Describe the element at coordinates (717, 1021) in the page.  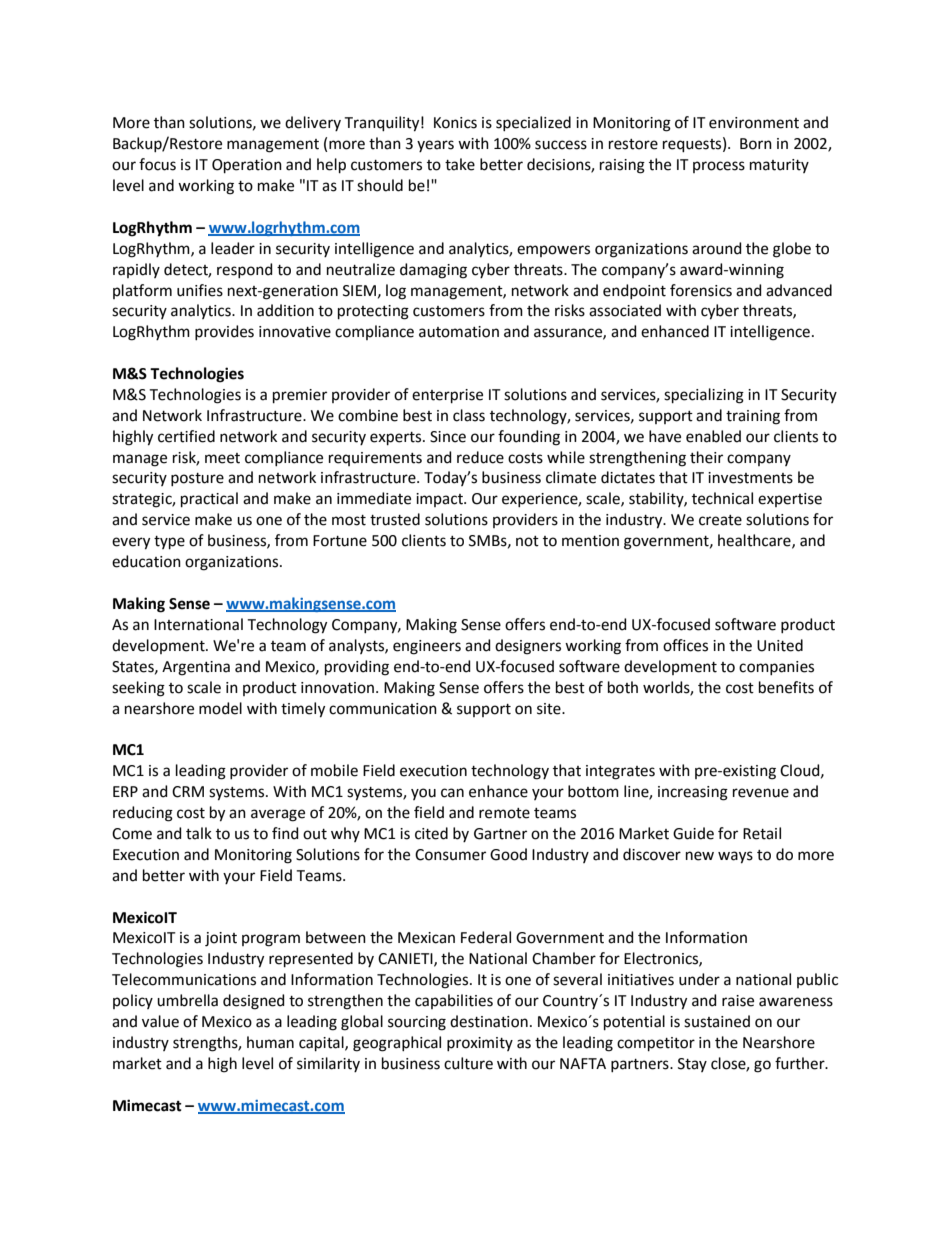
I see `sustained` at that location.
